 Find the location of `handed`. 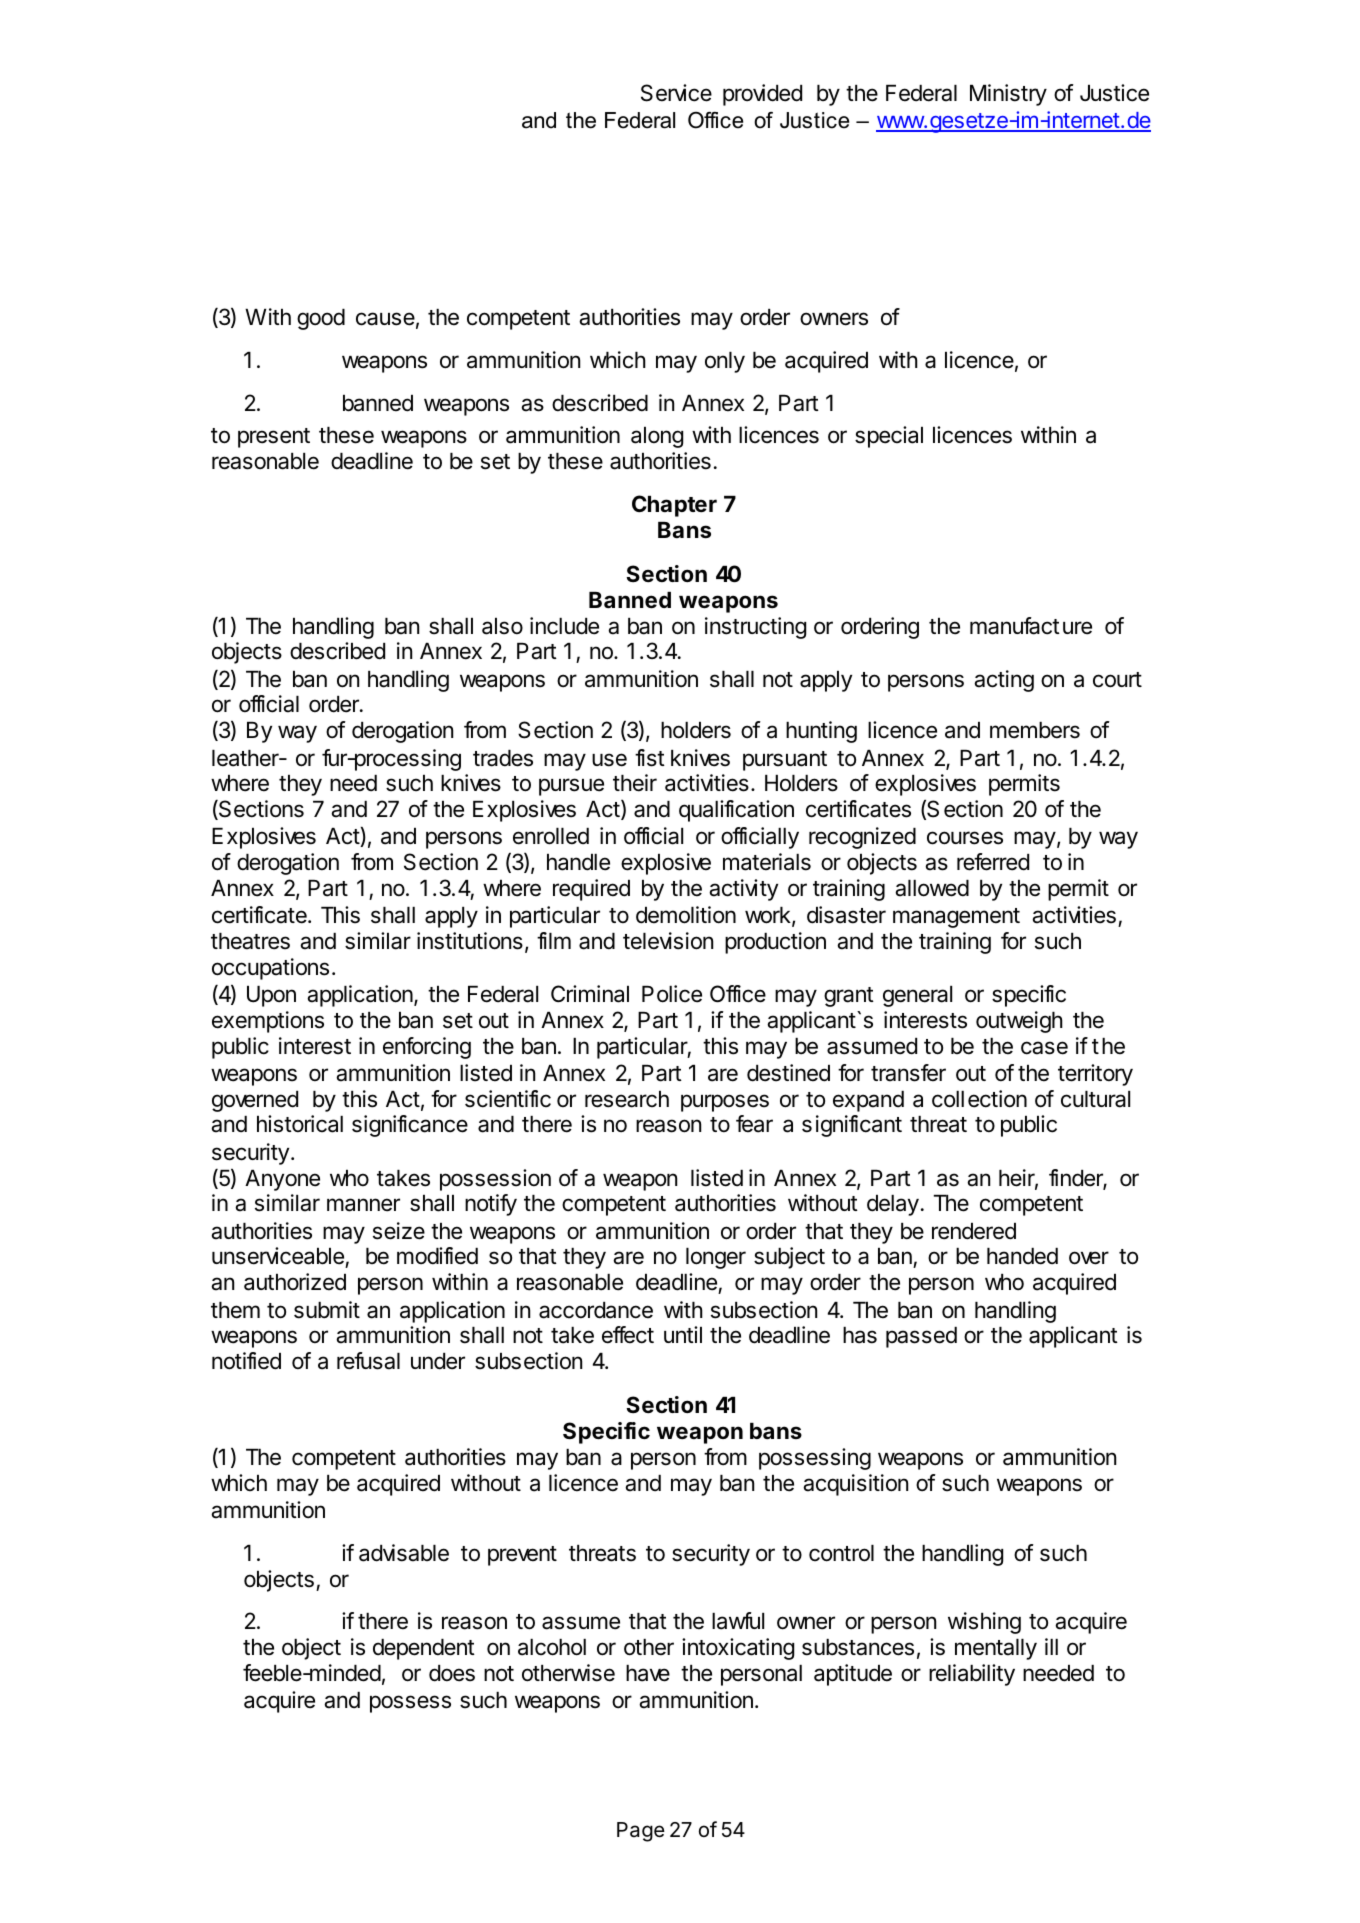

handed is located at coordinates (1022, 1256).
